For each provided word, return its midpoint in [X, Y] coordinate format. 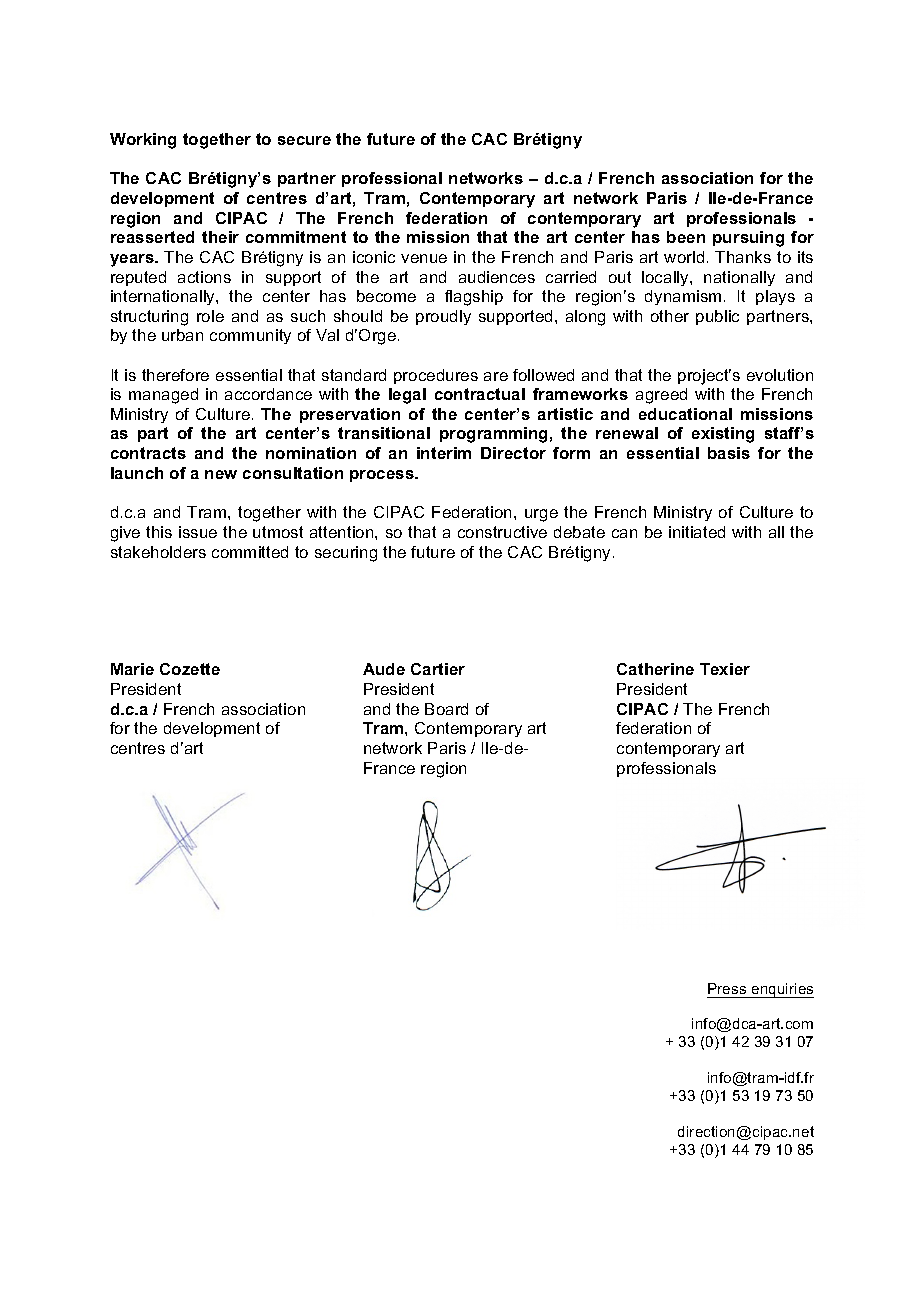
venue [424, 258]
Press [727, 988]
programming [493, 435]
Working [143, 141]
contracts [148, 453]
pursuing [748, 239]
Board [446, 709]
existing [723, 435]
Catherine [655, 669]
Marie [132, 669]
